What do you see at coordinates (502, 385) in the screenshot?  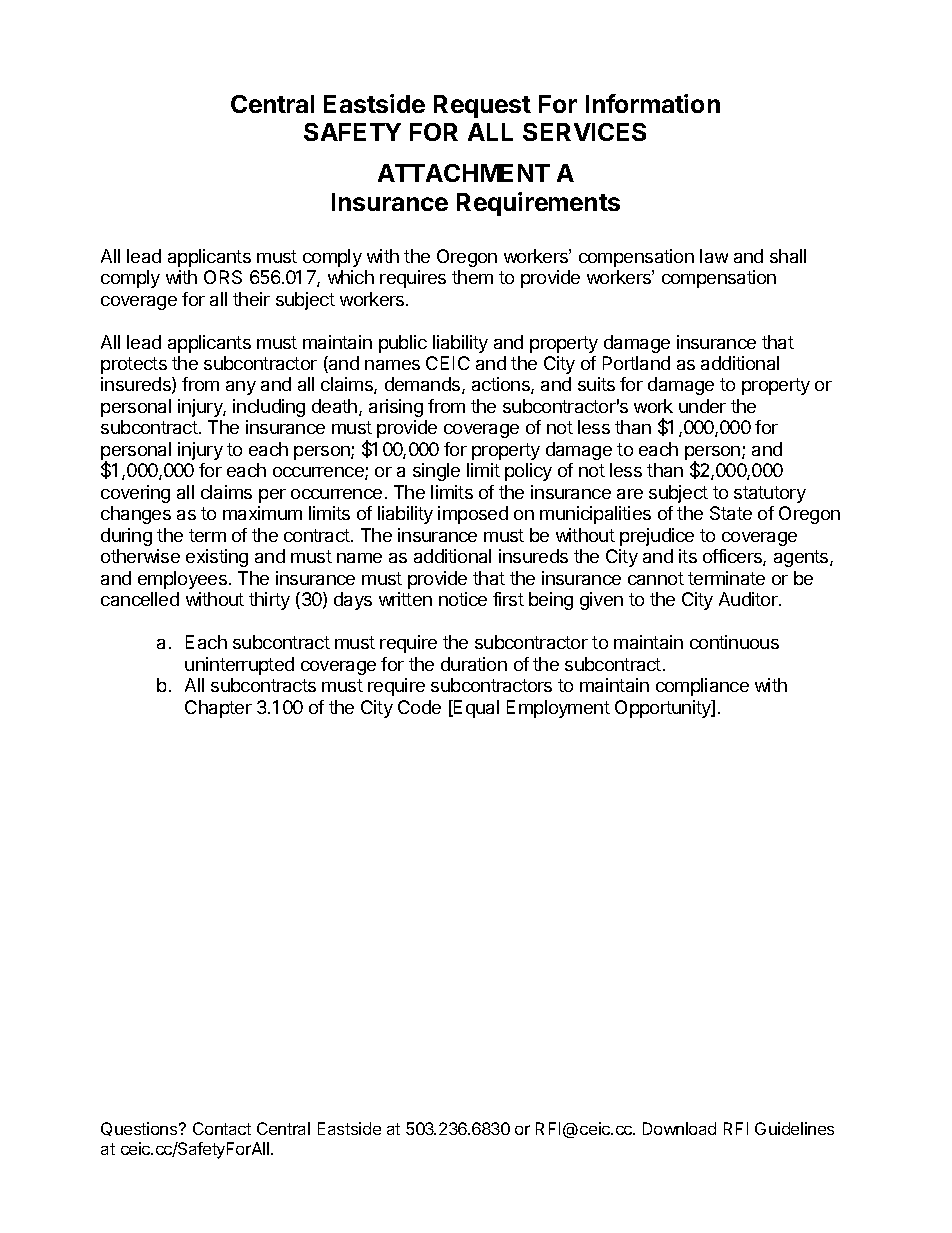 I see `actions` at bounding box center [502, 385].
